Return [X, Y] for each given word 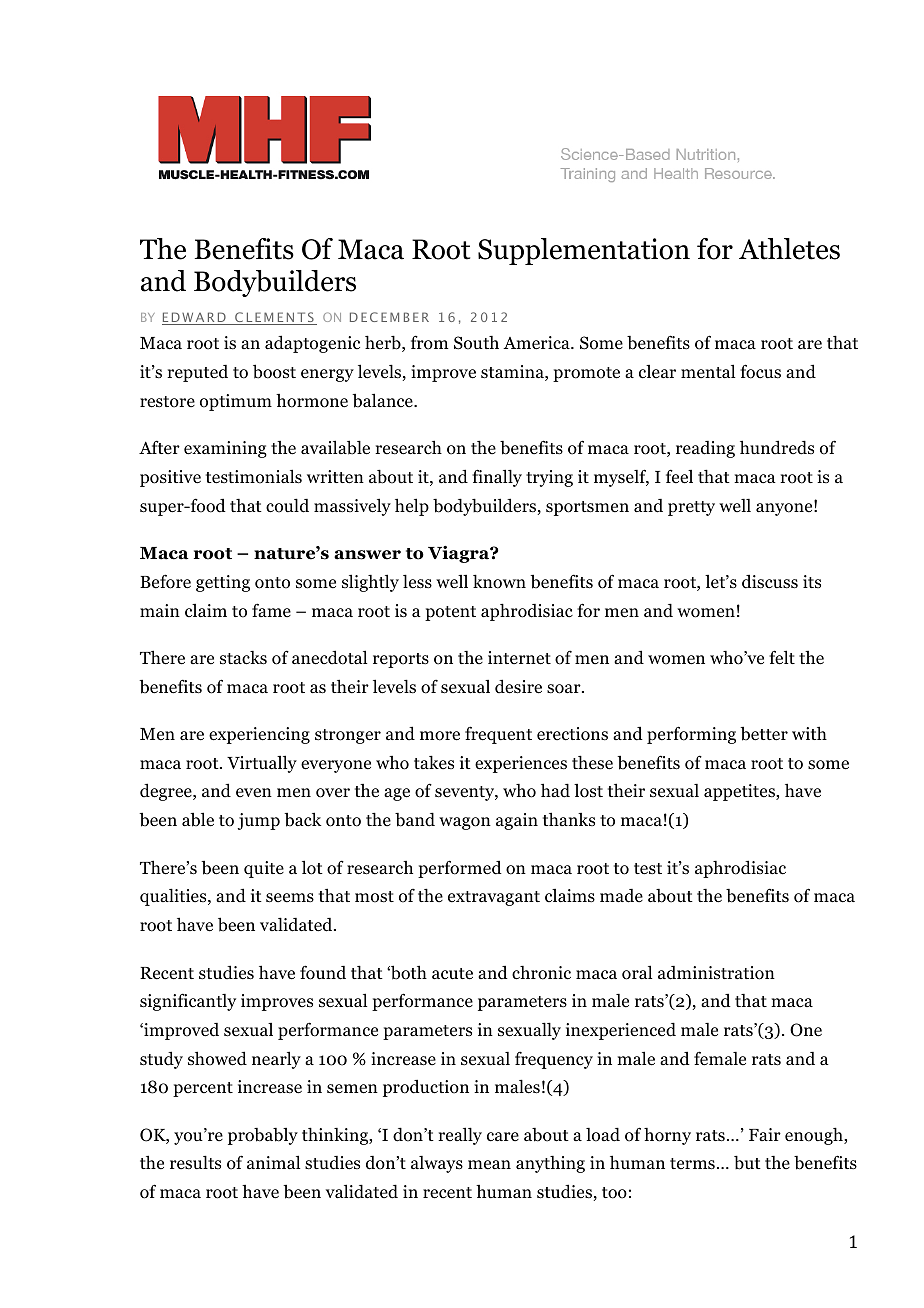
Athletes [789, 249]
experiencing [259, 735]
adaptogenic [312, 344]
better [764, 734]
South [476, 343]
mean [489, 1165]
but [747, 1162]
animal [273, 1162]
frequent [498, 735]
